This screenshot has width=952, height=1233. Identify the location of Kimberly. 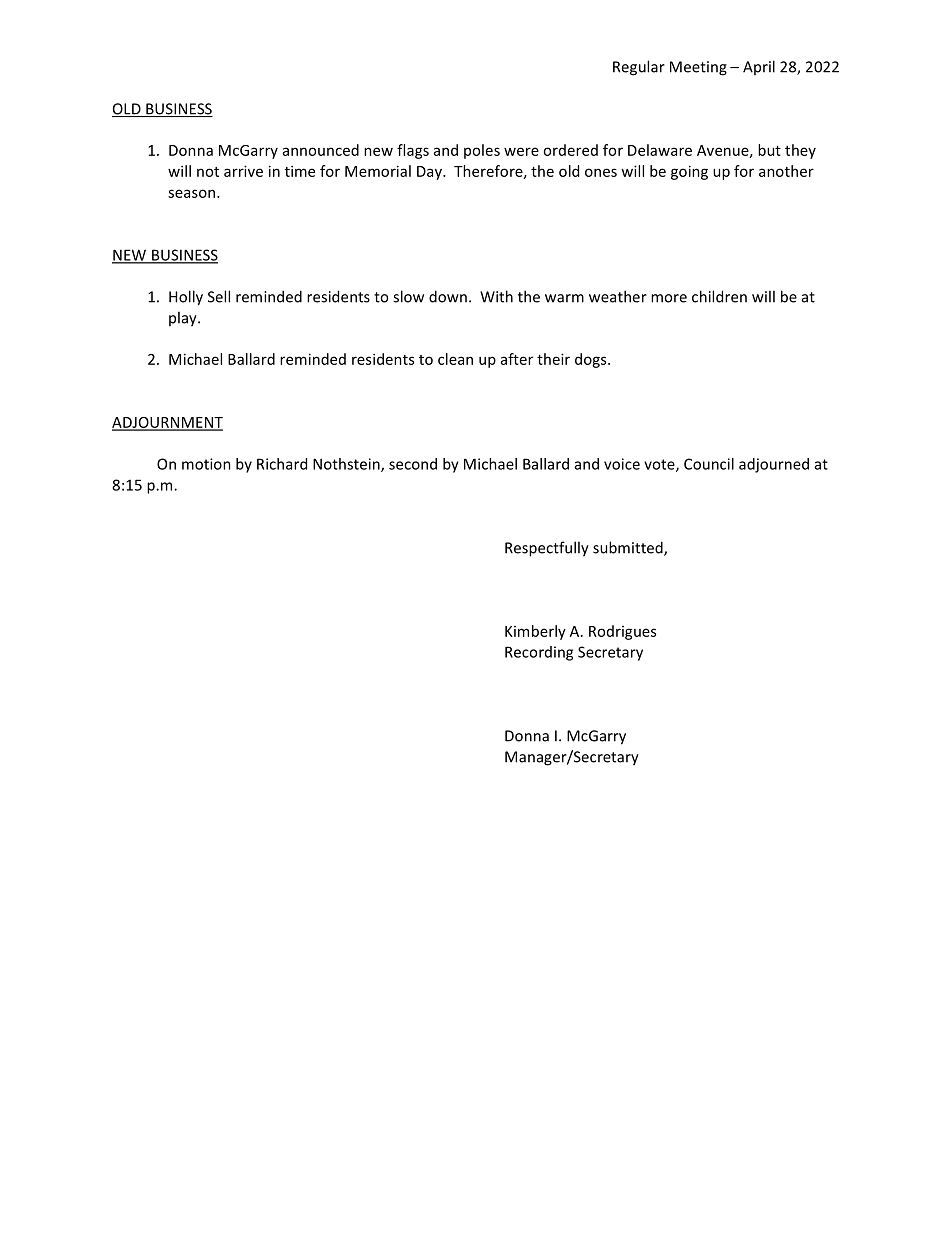
(535, 632).
